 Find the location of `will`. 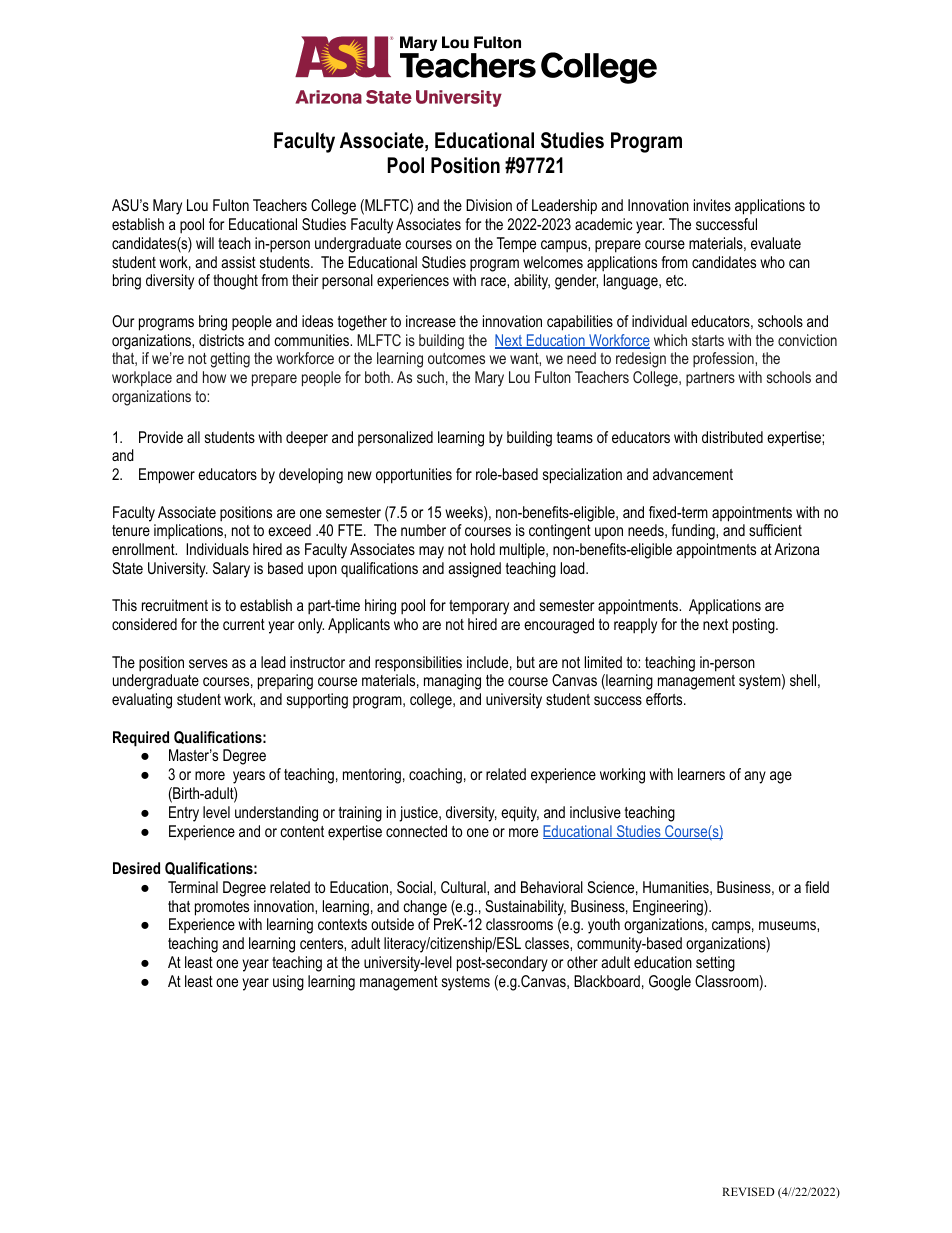

will is located at coordinates (205, 243).
